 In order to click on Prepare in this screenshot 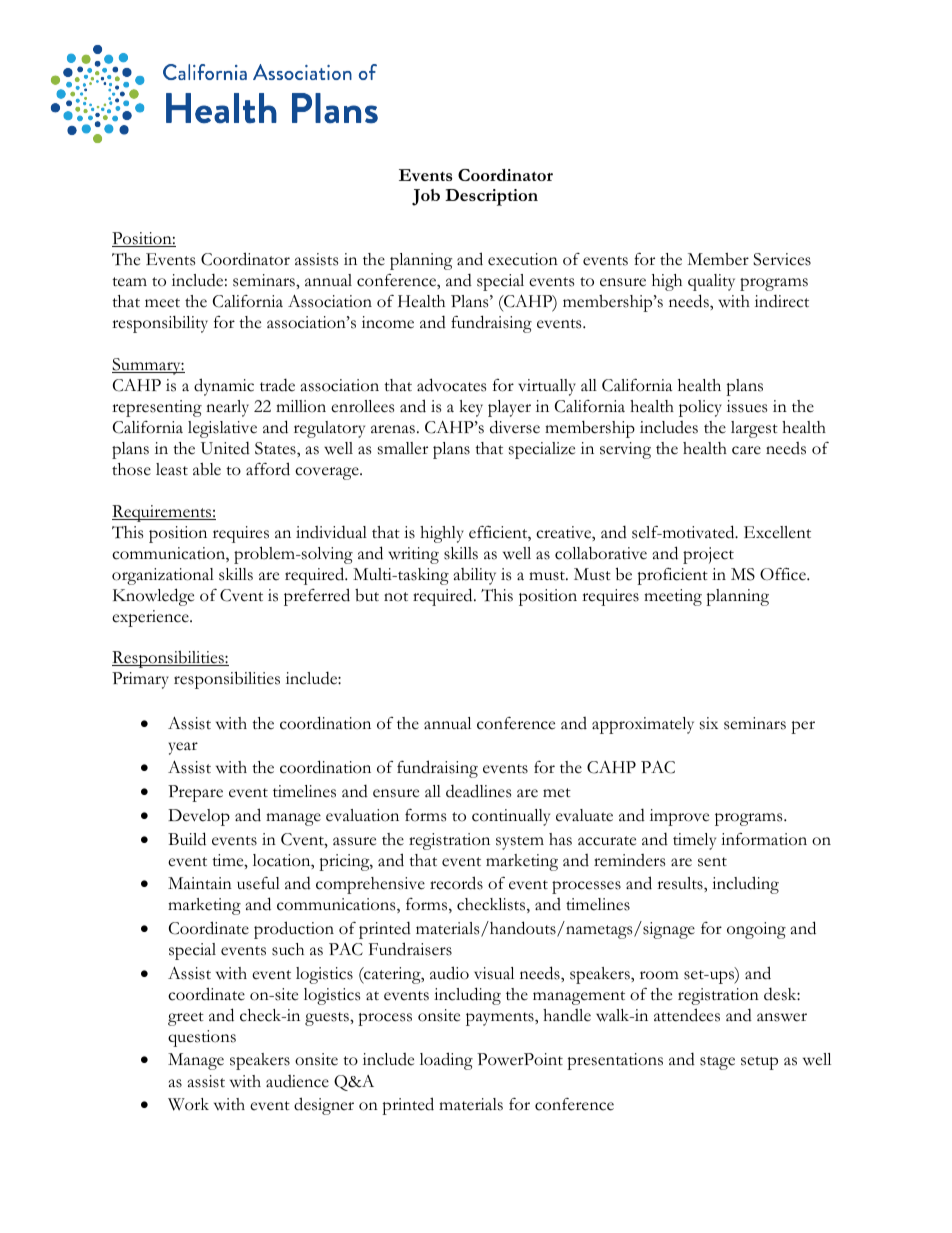, I will do `click(195, 793)`.
